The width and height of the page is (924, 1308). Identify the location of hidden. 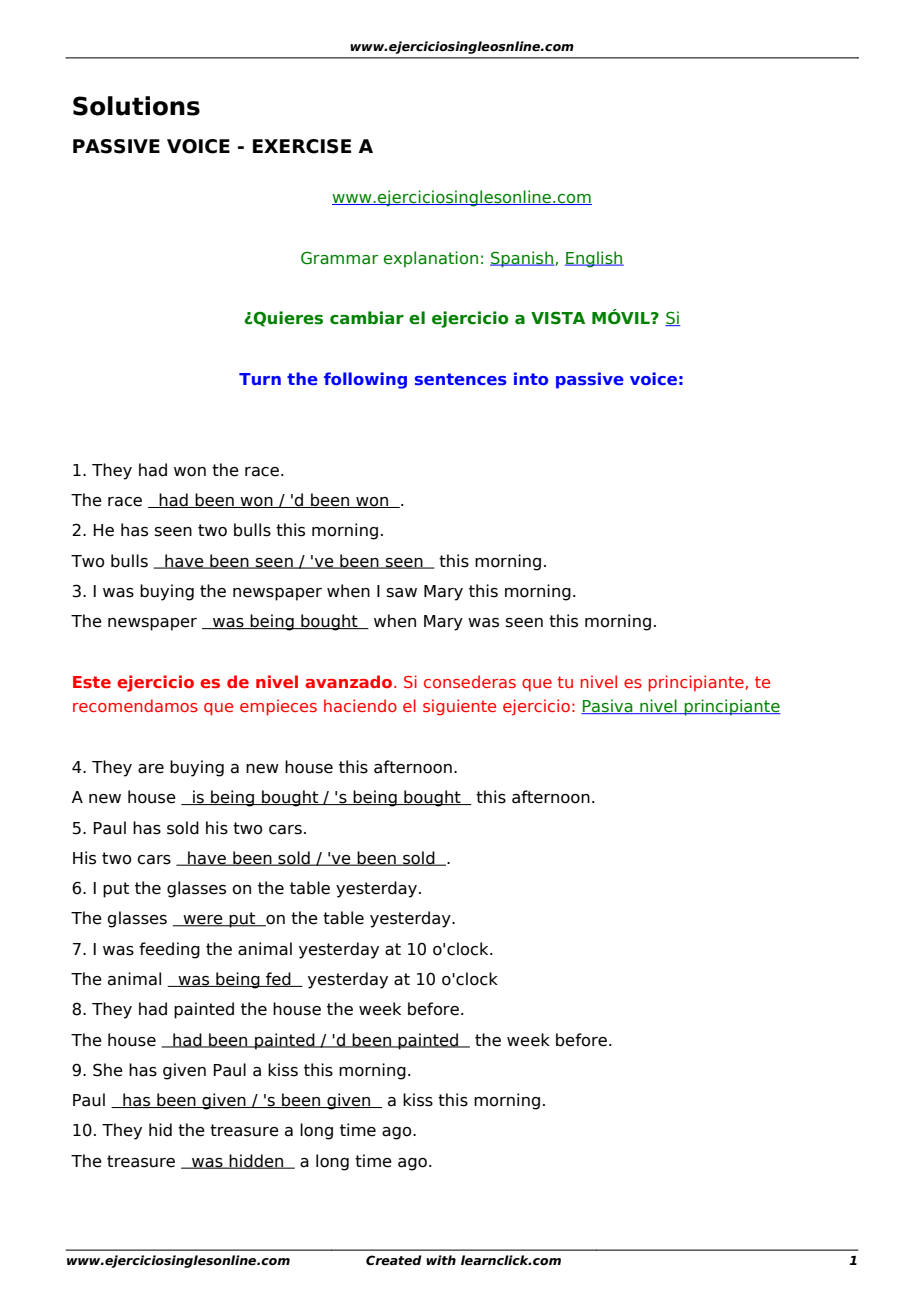
(257, 1161).
